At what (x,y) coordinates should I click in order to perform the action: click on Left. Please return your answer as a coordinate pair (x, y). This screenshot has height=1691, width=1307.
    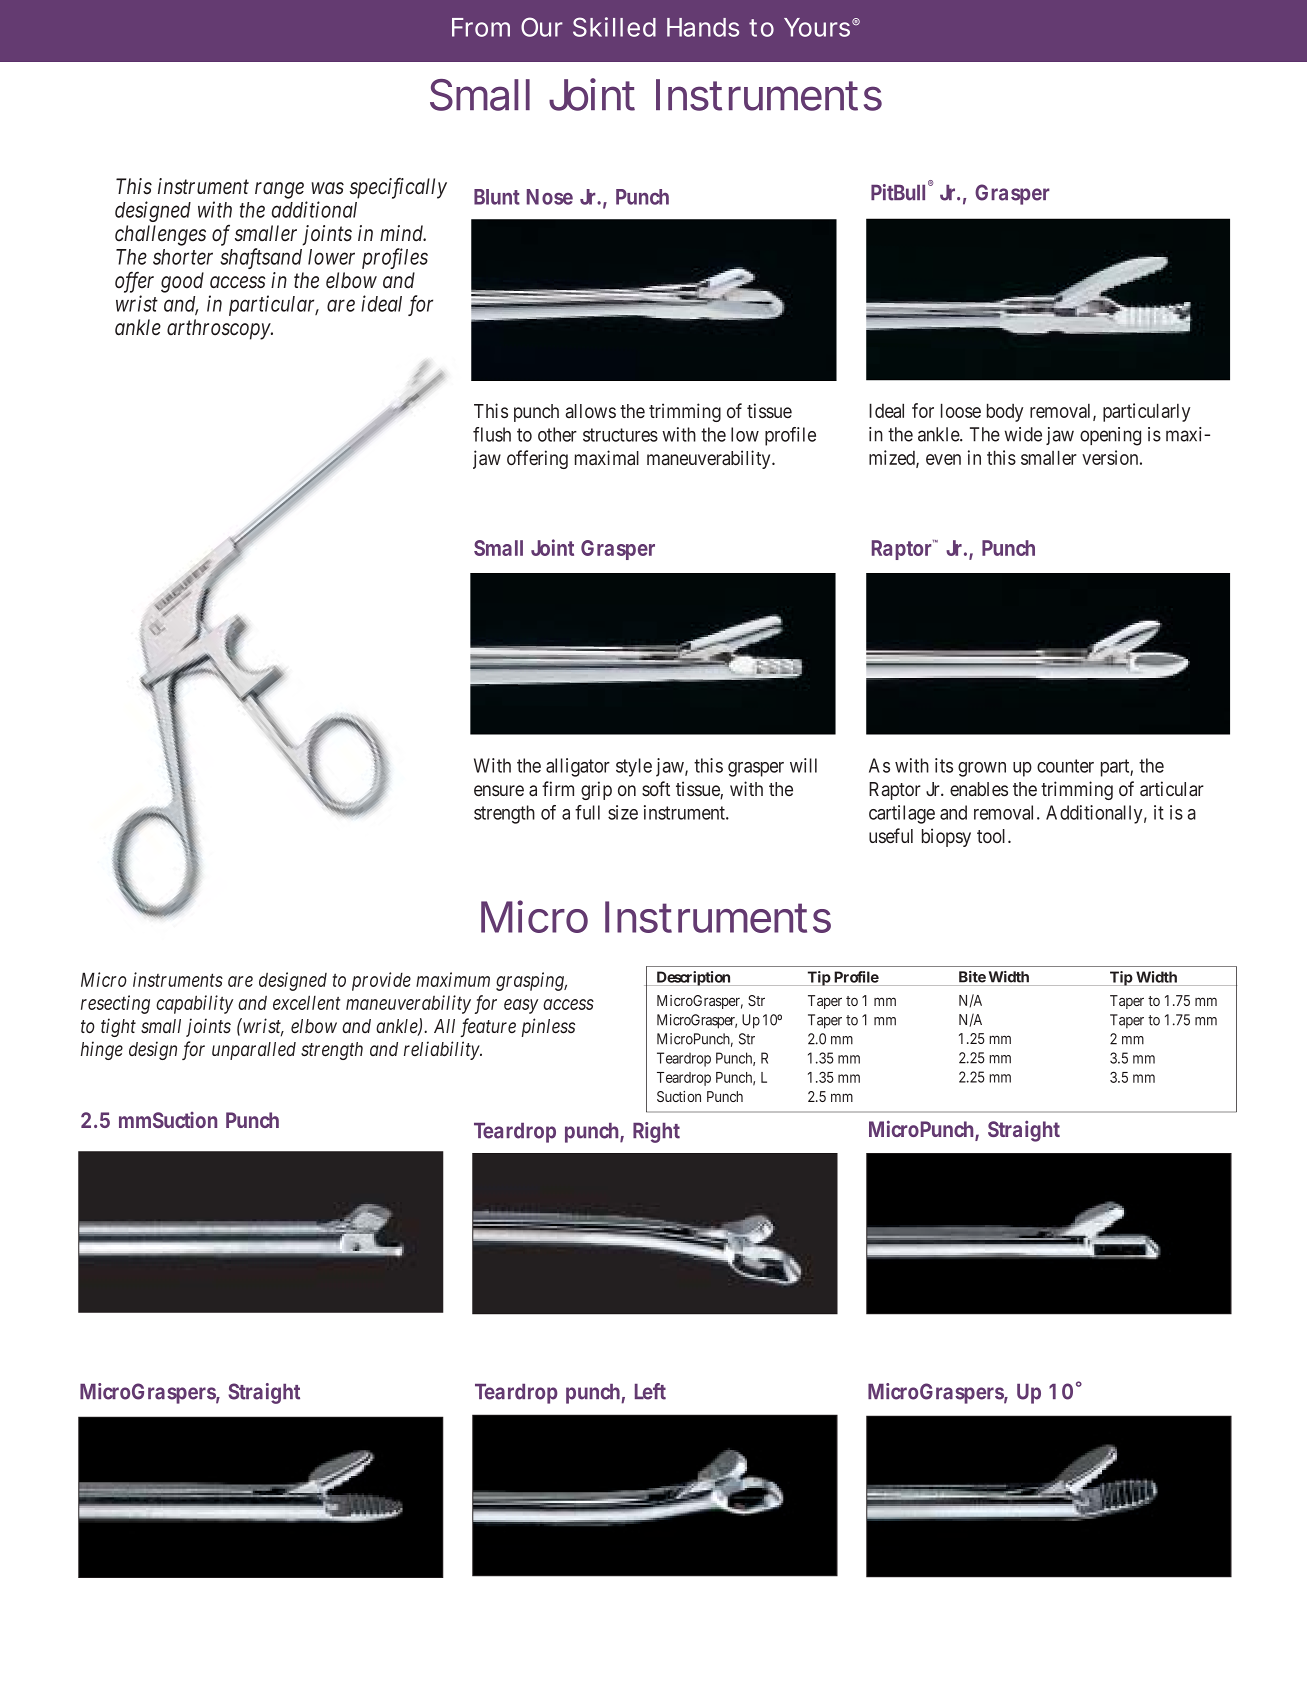
    Looking at the image, I should click on (650, 1391).
